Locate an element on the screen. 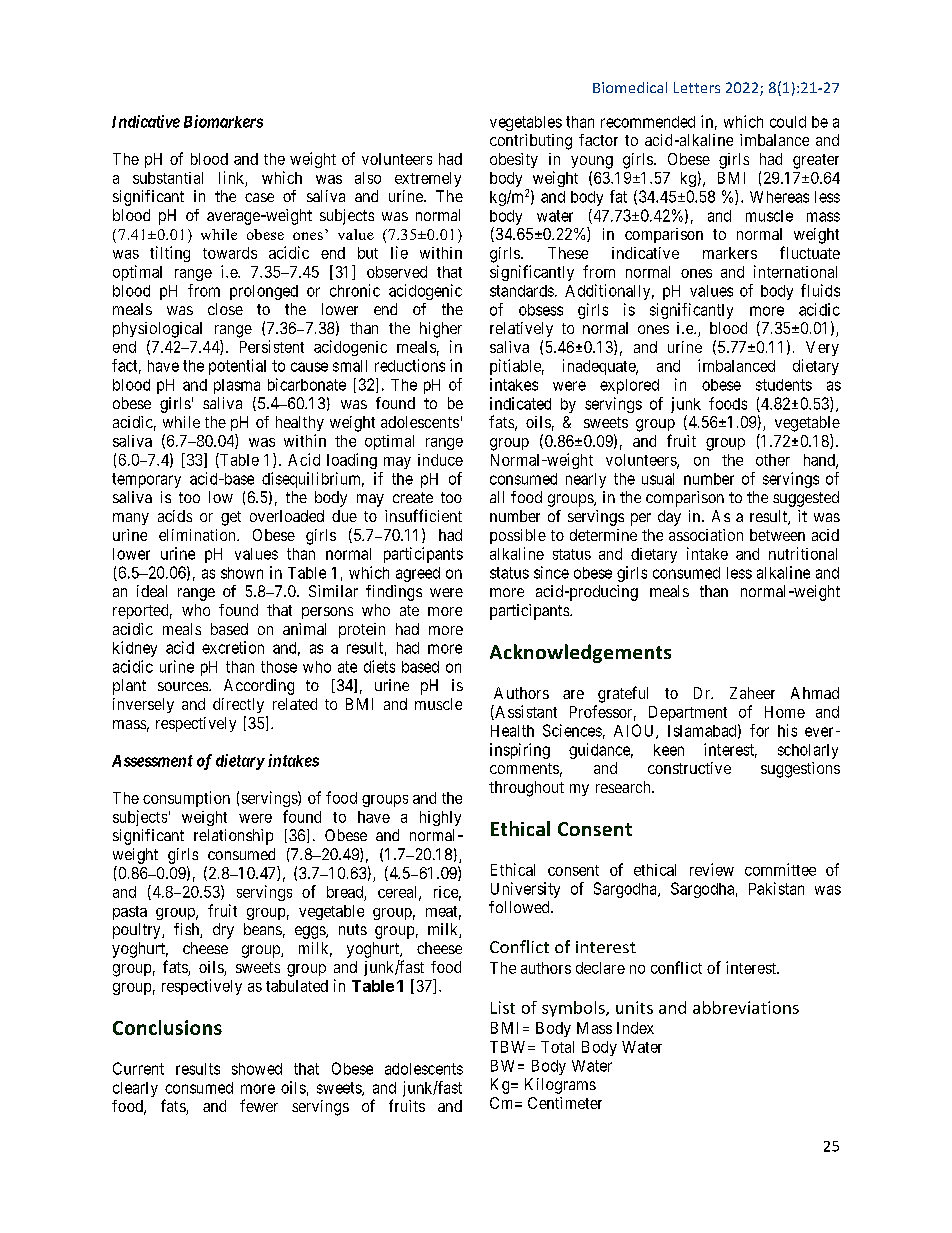 The width and height of the screenshot is (952, 1233). could is located at coordinates (788, 122).
